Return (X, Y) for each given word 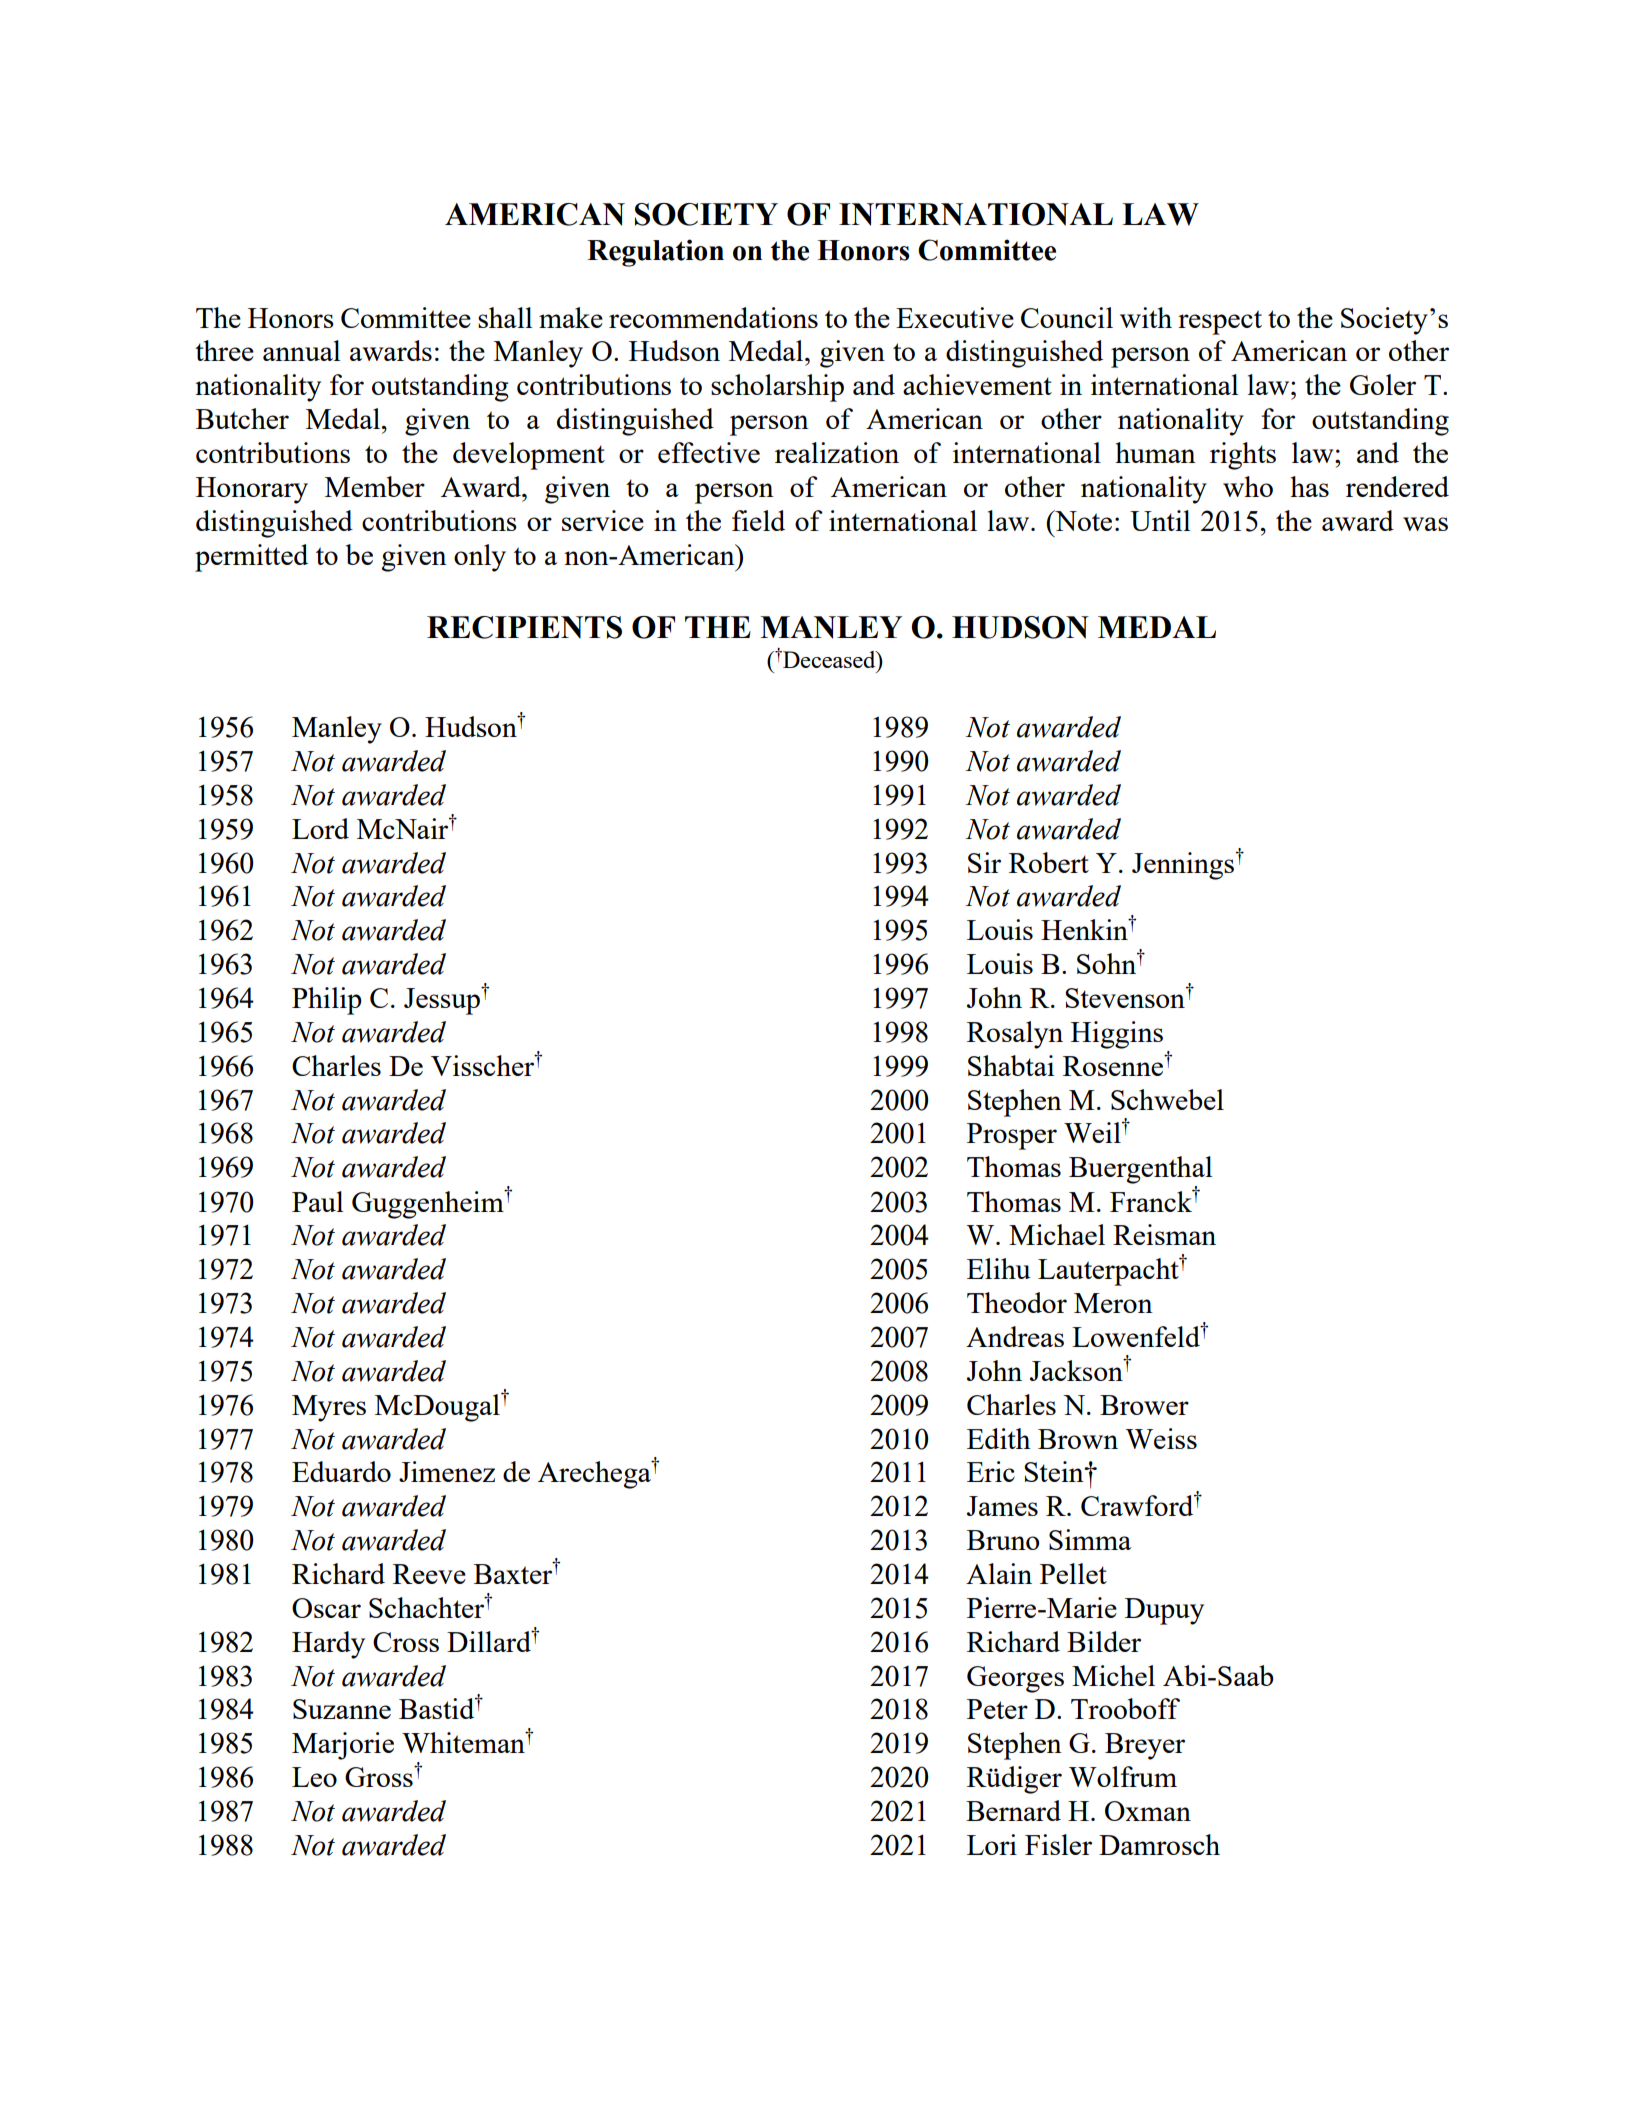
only (480, 558)
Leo (314, 1777)
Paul (318, 1201)
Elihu (999, 1268)
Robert (1049, 862)
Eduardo (341, 1471)
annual (302, 350)
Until (1160, 520)
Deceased (829, 659)
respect (1220, 322)
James (1002, 1506)
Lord (320, 828)
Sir (984, 862)
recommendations (713, 317)
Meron (1113, 1303)
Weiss (1161, 1438)
